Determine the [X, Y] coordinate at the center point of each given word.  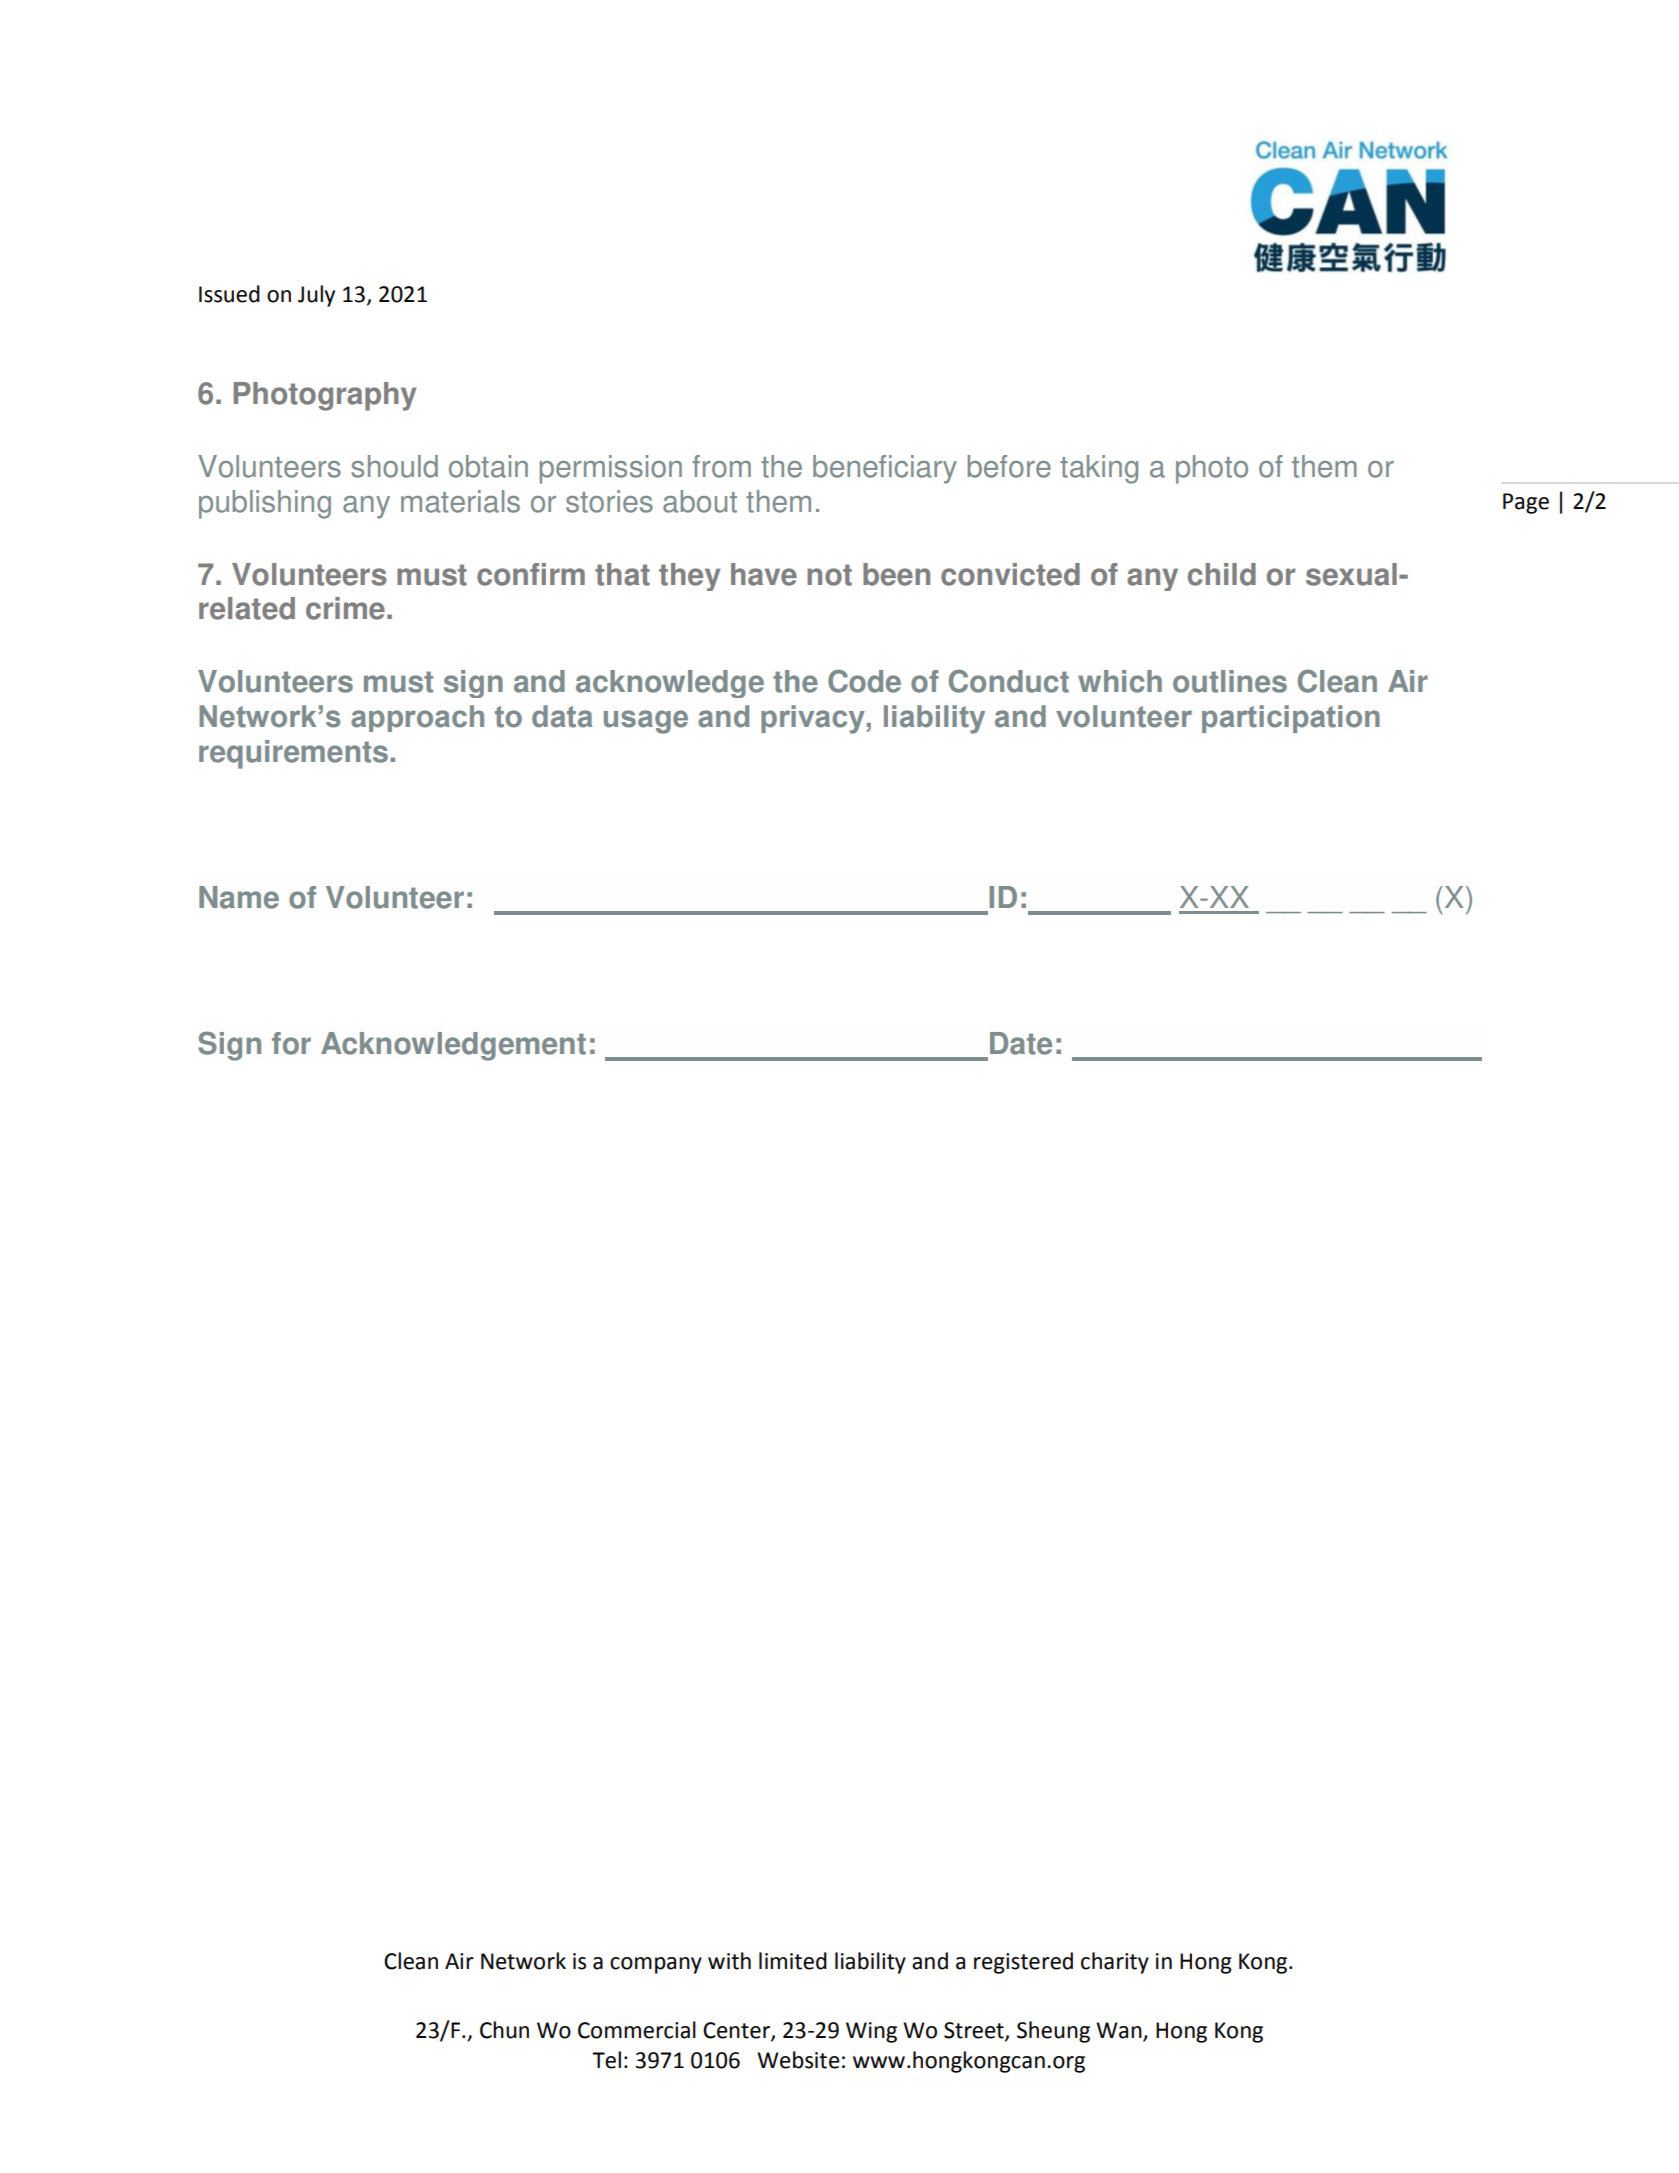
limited [793, 1961]
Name [239, 897]
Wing [871, 2032]
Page [1526, 503]
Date [1021, 1043]
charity [1115, 1963]
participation [1291, 719]
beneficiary [885, 469]
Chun [504, 2030]
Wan [1119, 2030]
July [316, 296]
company [656, 1965]
